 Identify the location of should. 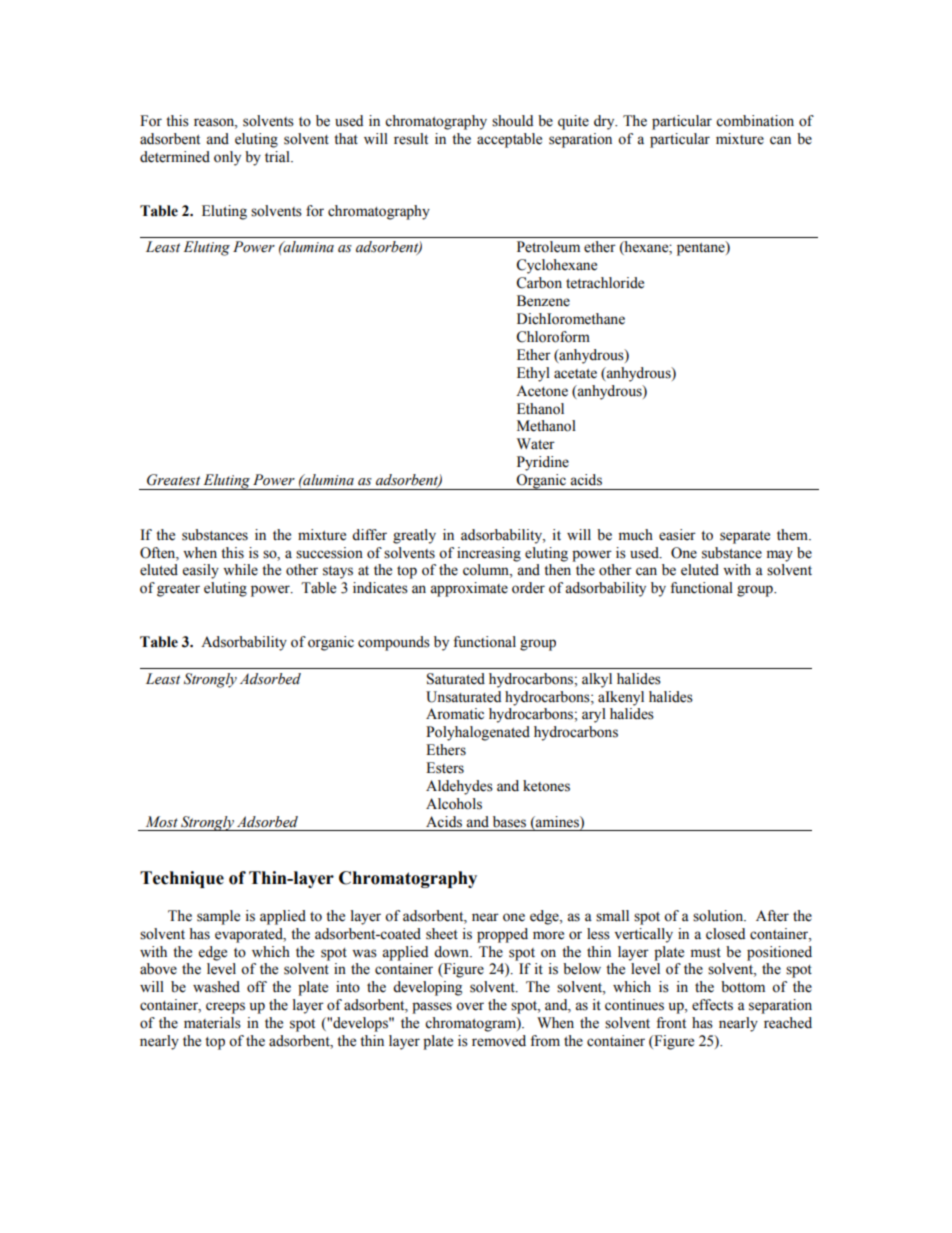
(512, 121).
